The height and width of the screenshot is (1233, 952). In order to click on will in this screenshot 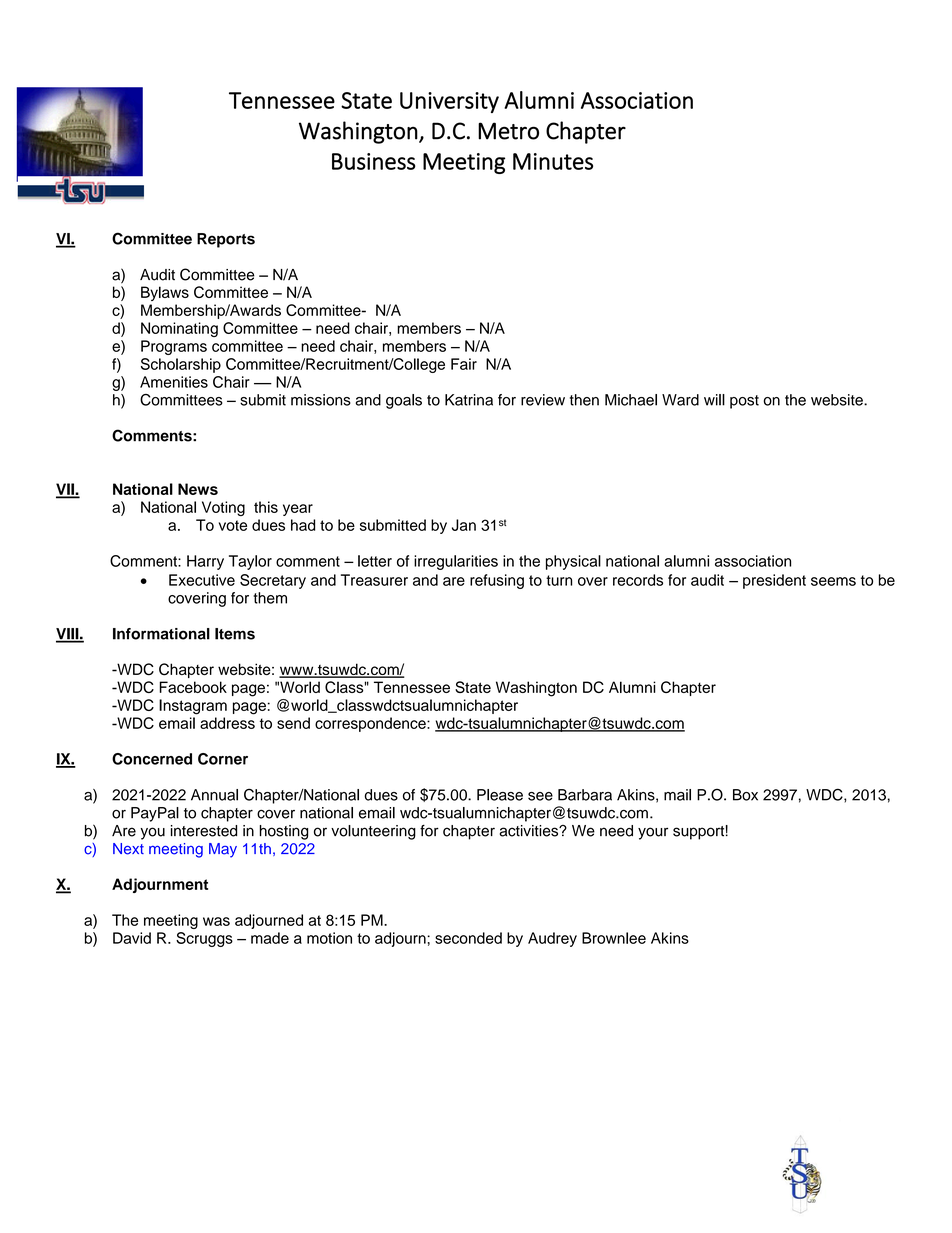, I will do `click(714, 400)`.
